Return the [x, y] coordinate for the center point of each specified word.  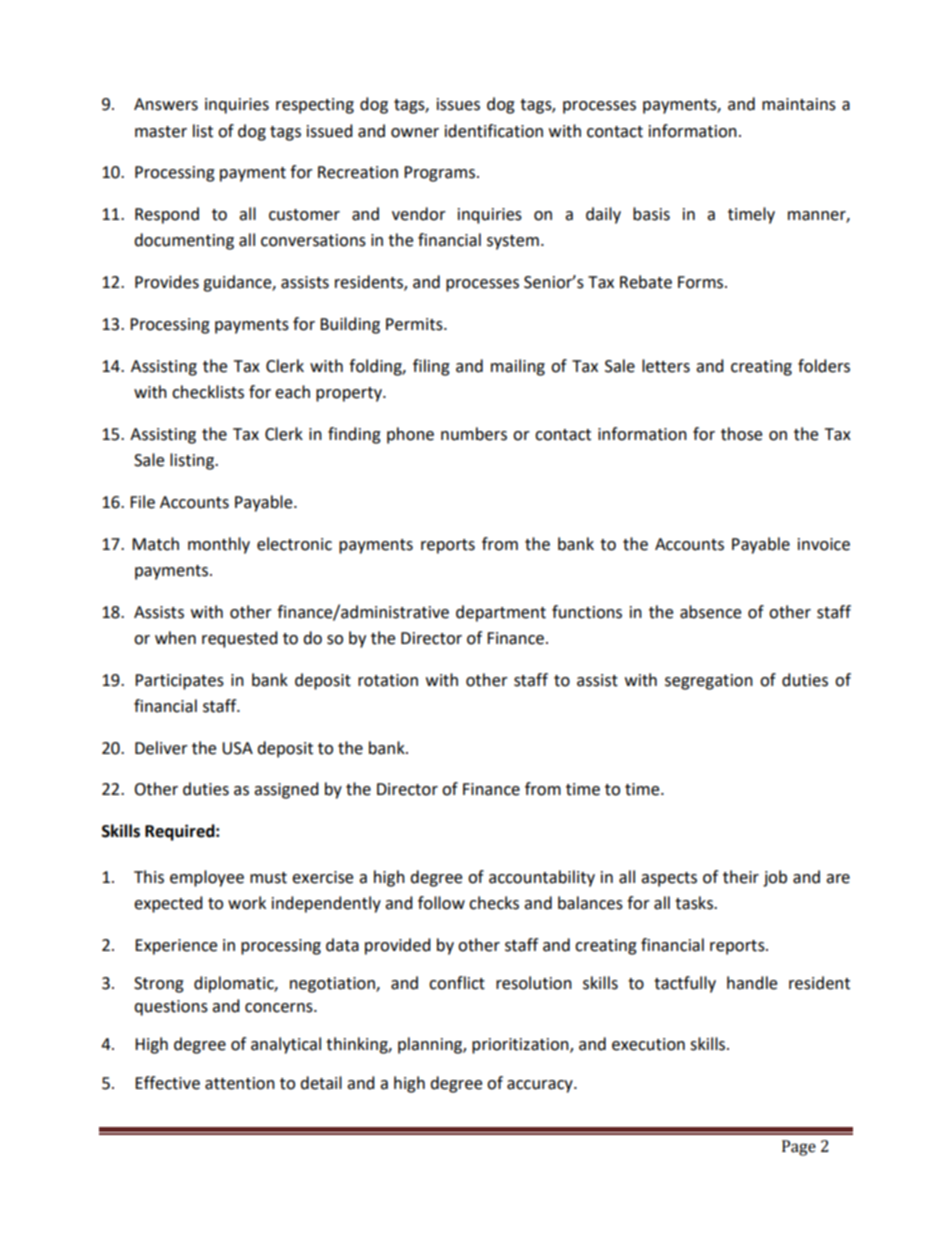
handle [752, 983]
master [161, 132]
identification [494, 131]
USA [237, 748]
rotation [388, 680]
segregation [709, 682]
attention [240, 1083]
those [741, 434]
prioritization [521, 1046]
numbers [474, 434]
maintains [799, 104]
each [292, 392]
